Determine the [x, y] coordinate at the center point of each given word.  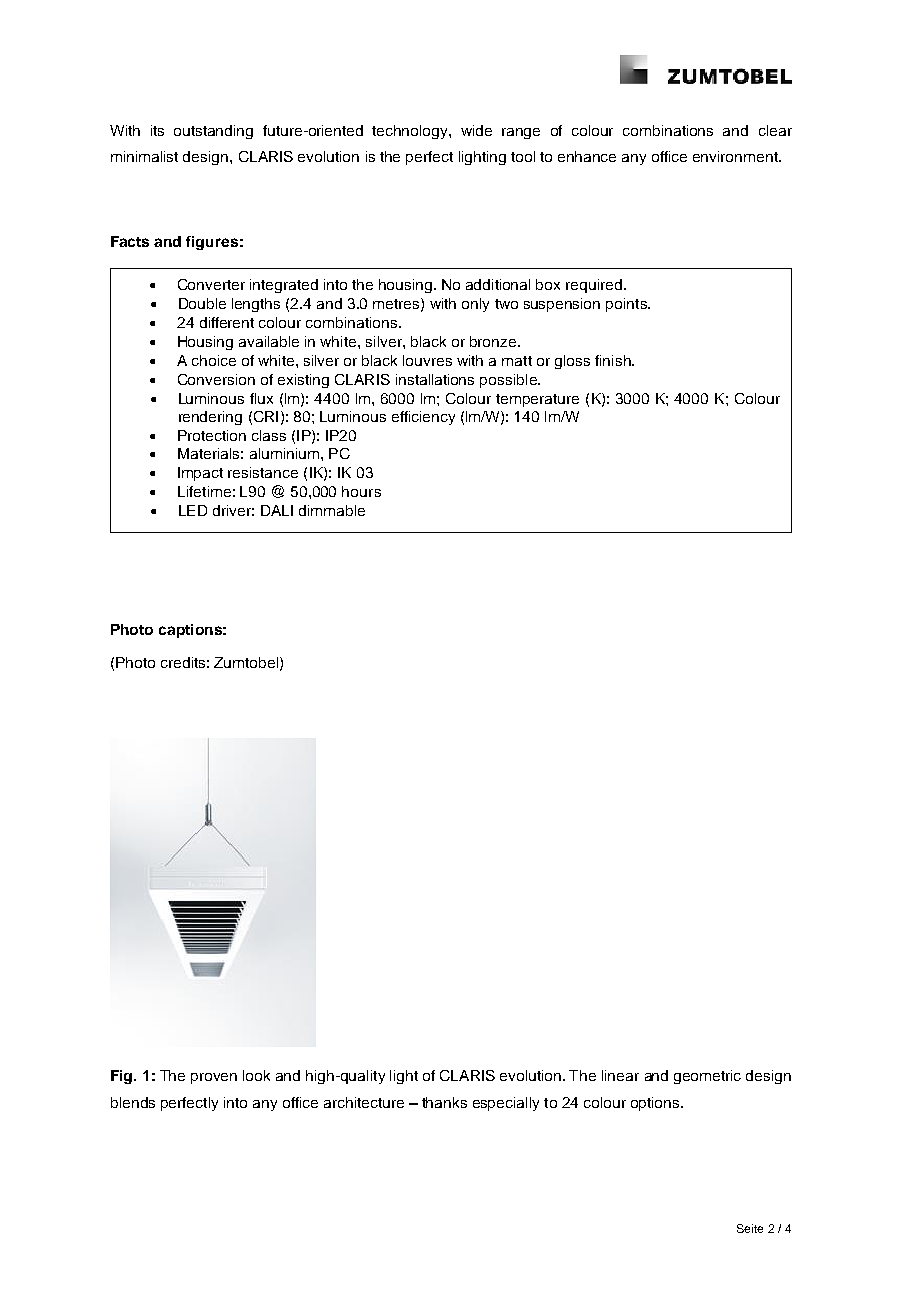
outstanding [213, 132]
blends [133, 1102]
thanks [444, 1102]
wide [476, 130]
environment [737, 156]
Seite [750, 1228]
